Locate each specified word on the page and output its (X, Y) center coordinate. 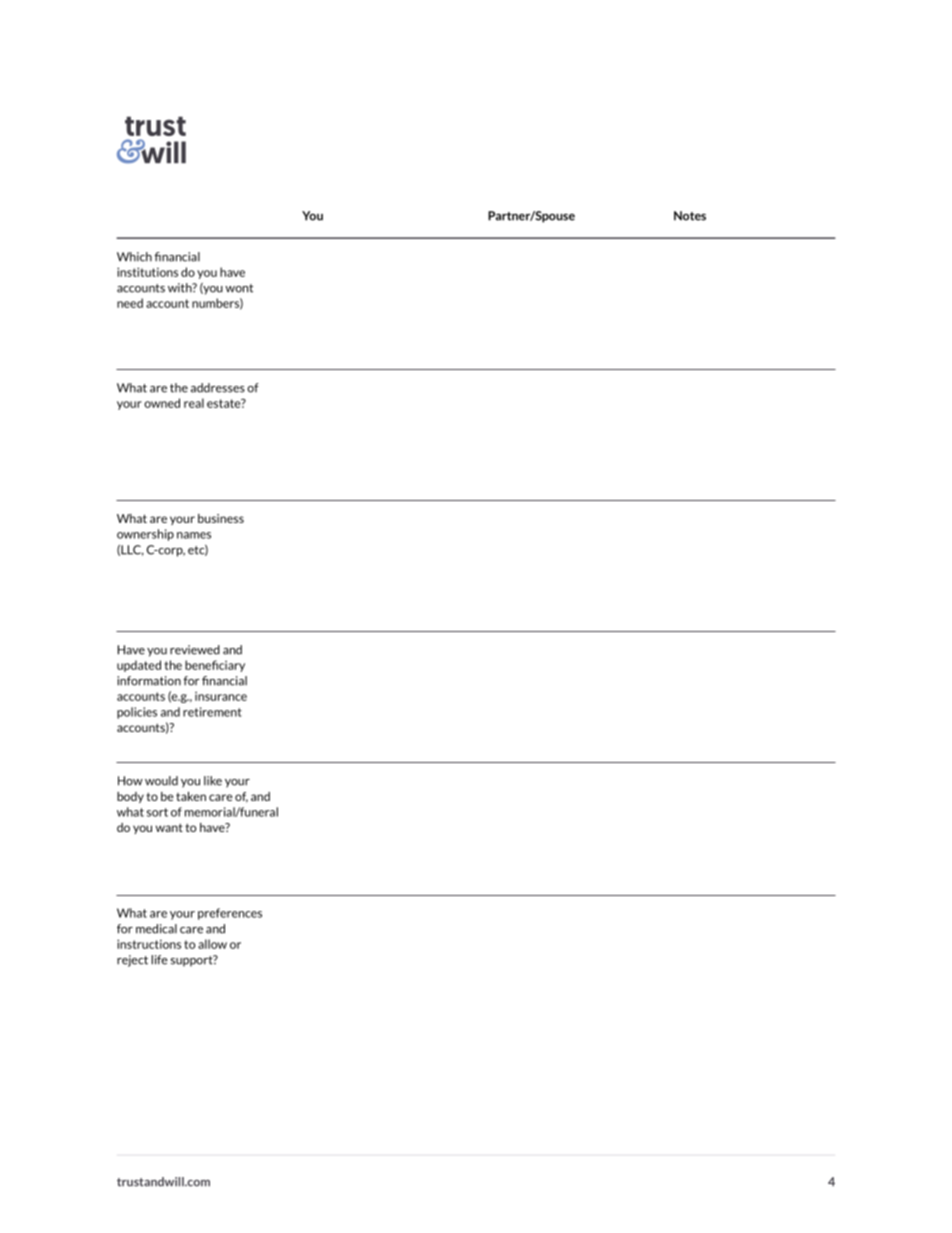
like (213, 781)
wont (239, 288)
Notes (690, 216)
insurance (221, 696)
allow (212, 944)
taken (191, 796)
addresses (218, 388)
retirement (212, 712)
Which (134, 257)
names (194, 535)
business (221, 518)
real (194, 403)
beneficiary (215, 666)
